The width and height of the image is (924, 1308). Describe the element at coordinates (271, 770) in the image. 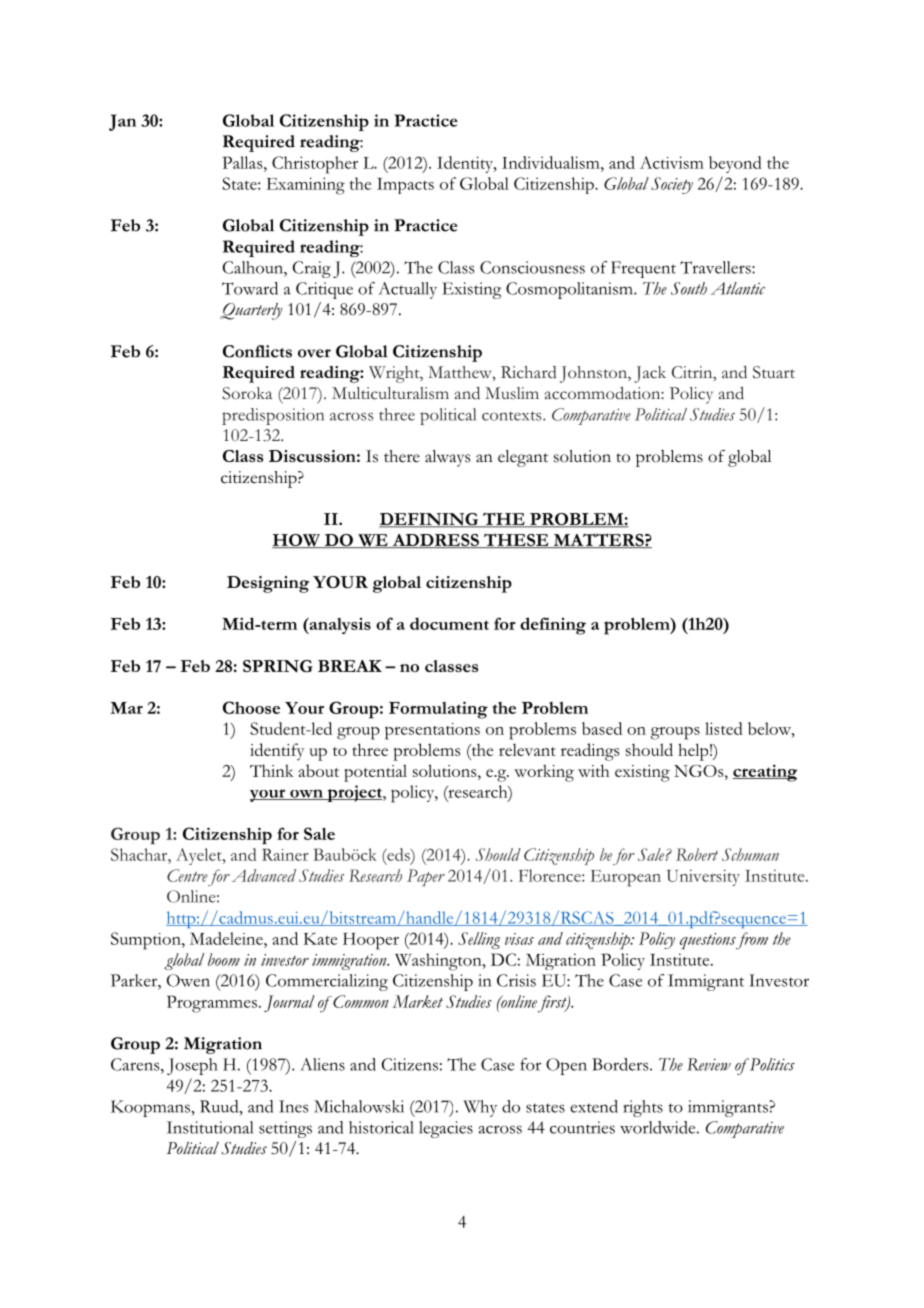

I see `Think` at that location.
